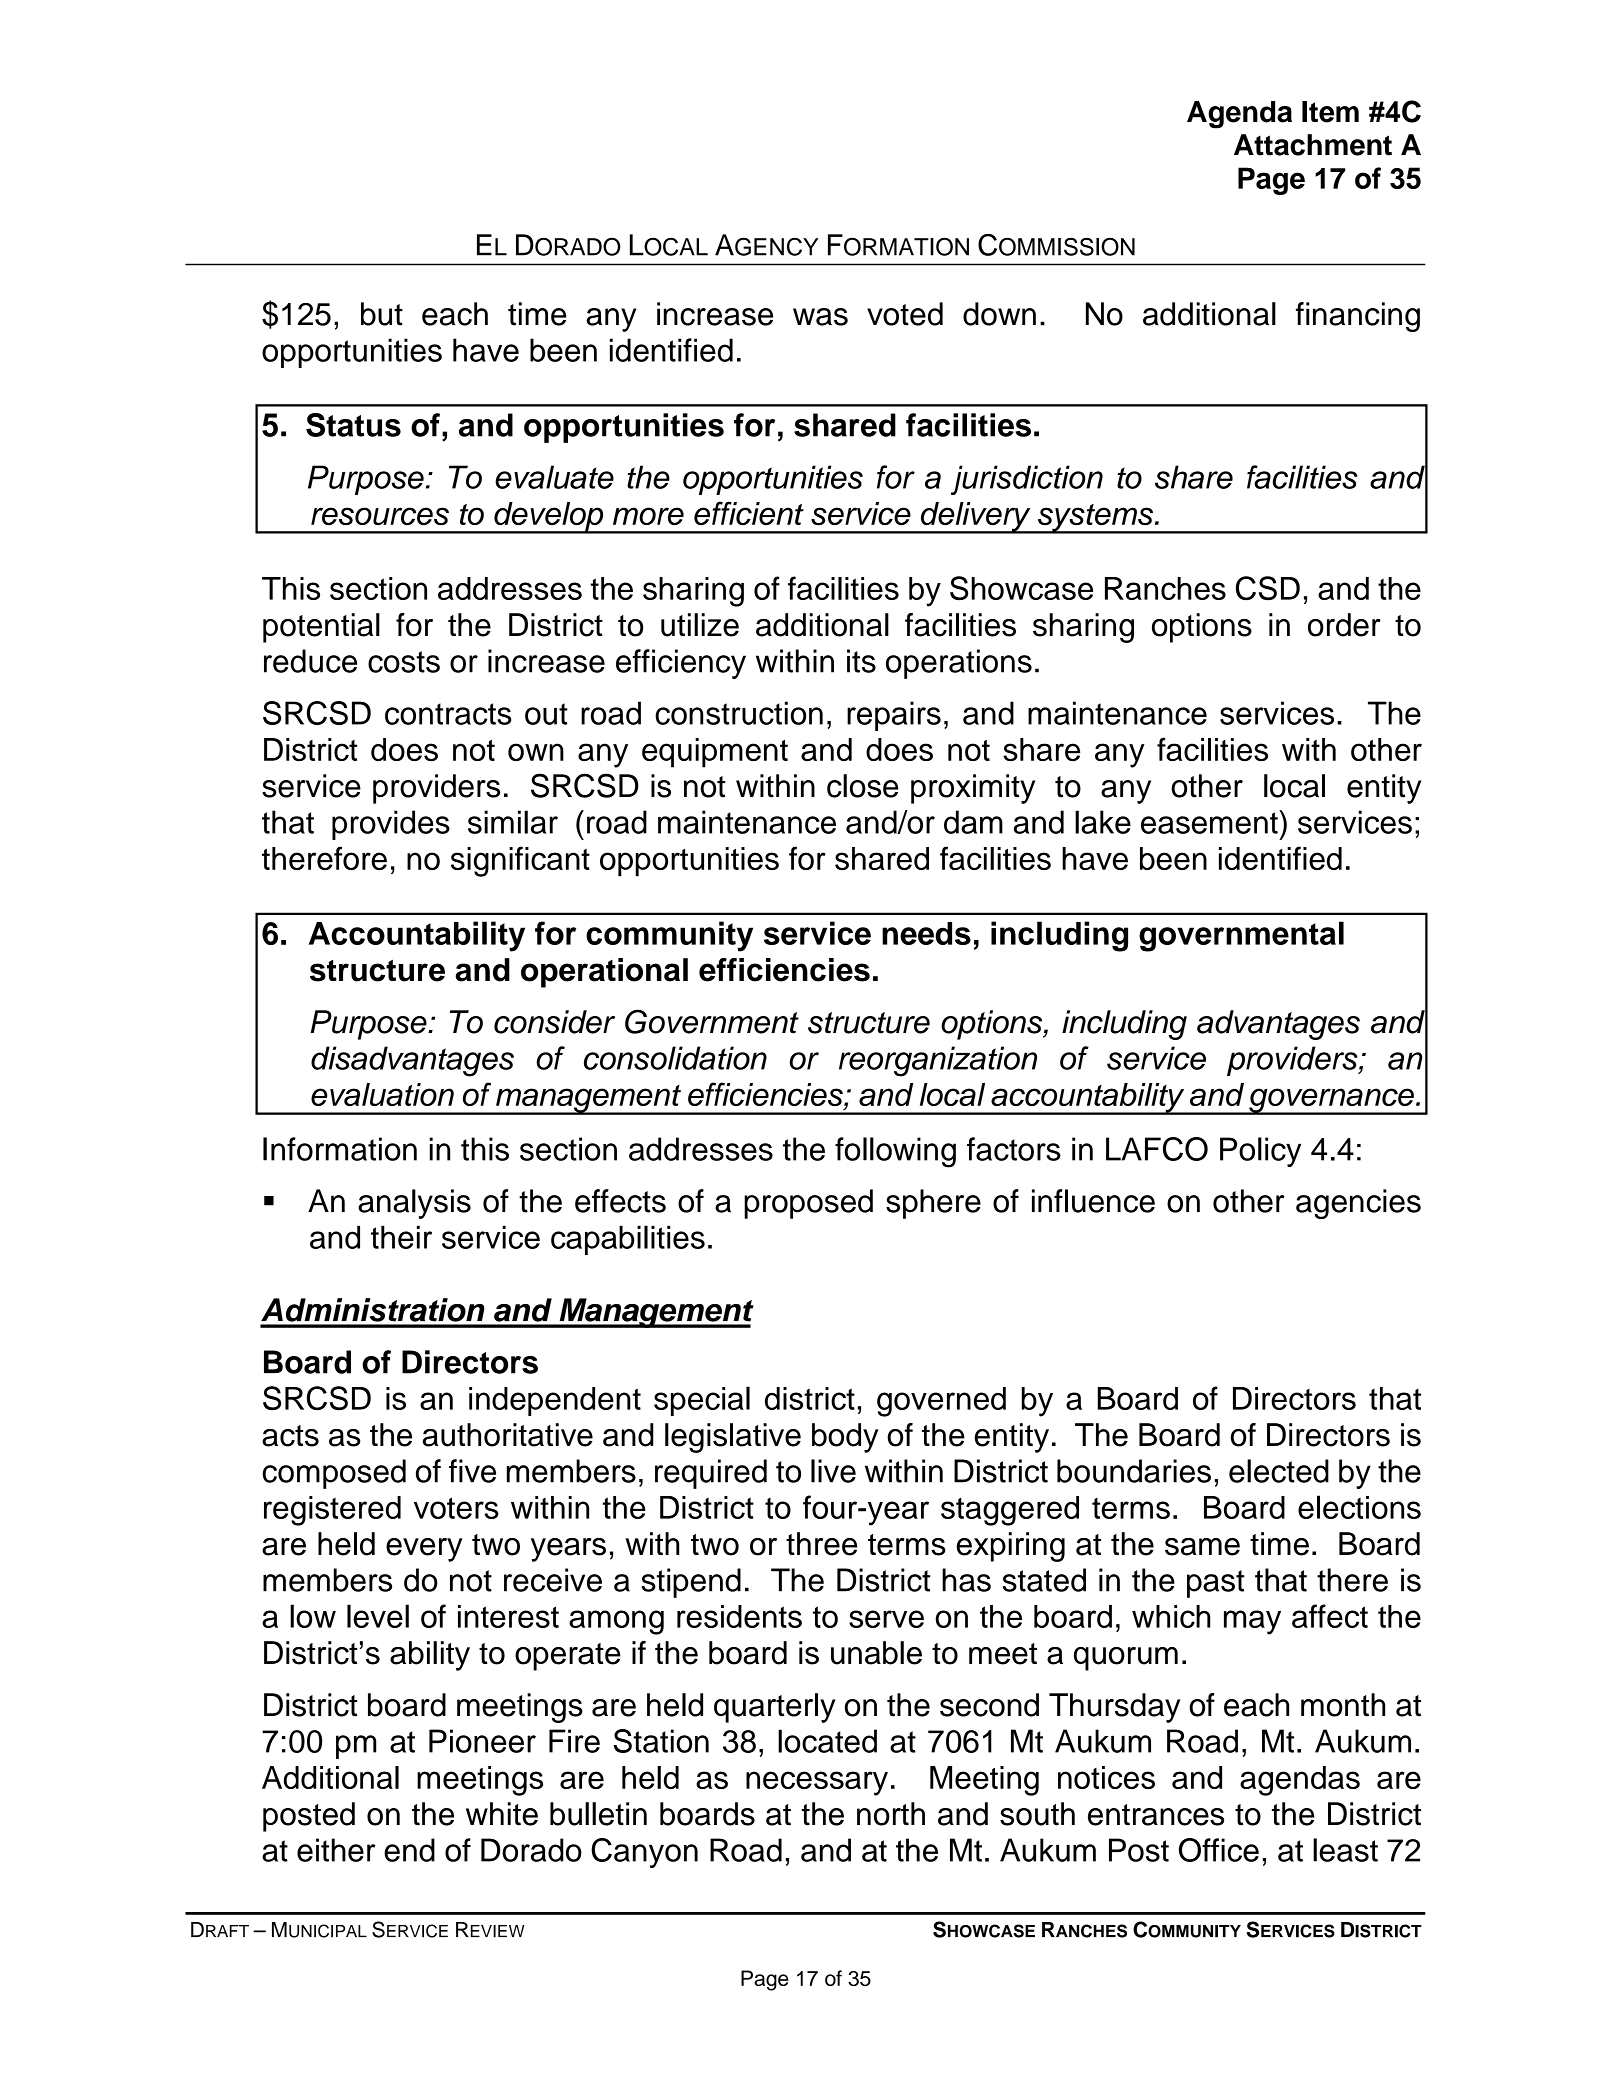 Image resolution: width=1611 pixels, height=2085 pixels. I want to click on resources, so click(380, 516).
